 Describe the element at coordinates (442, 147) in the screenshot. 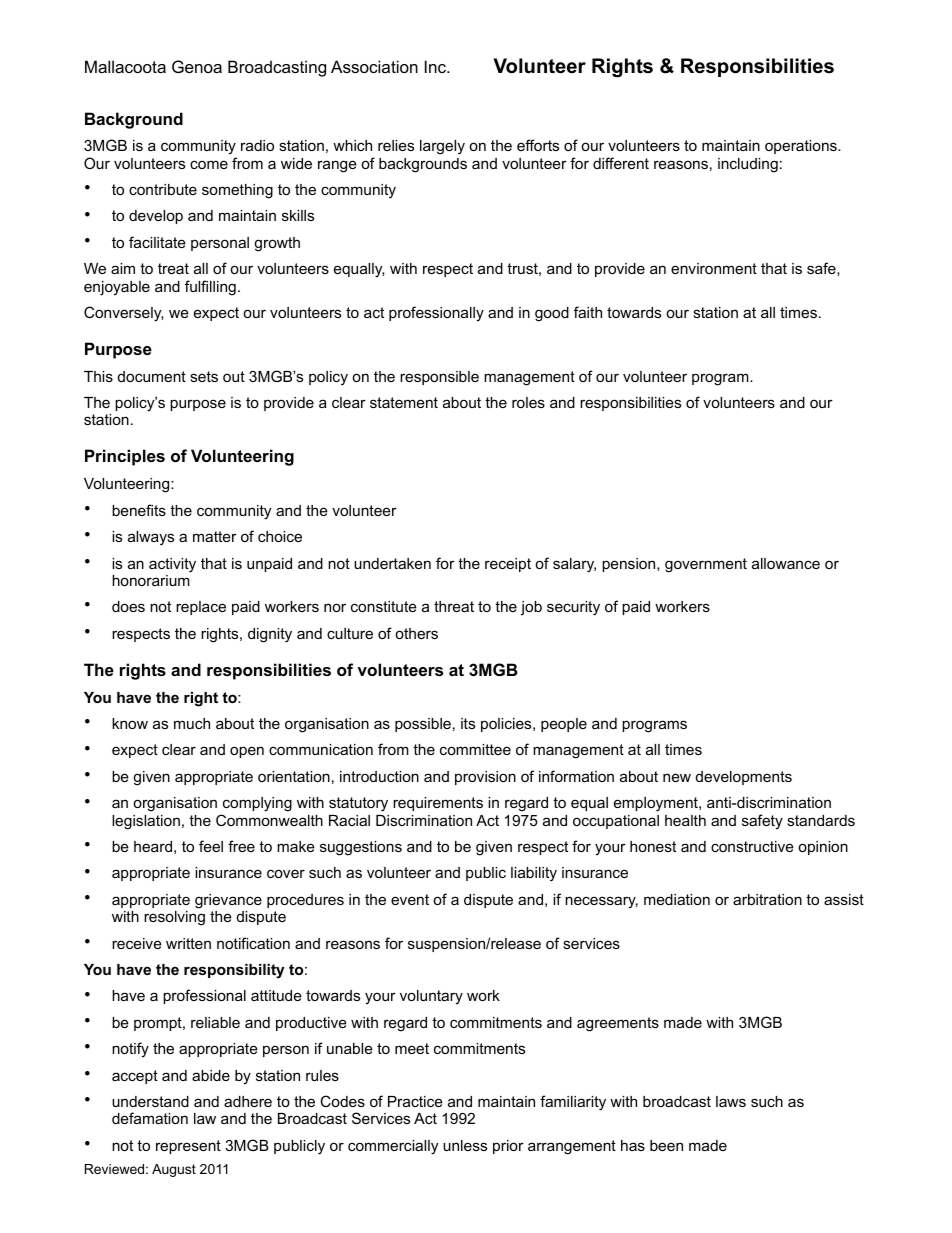

I see `largely` at that location.
